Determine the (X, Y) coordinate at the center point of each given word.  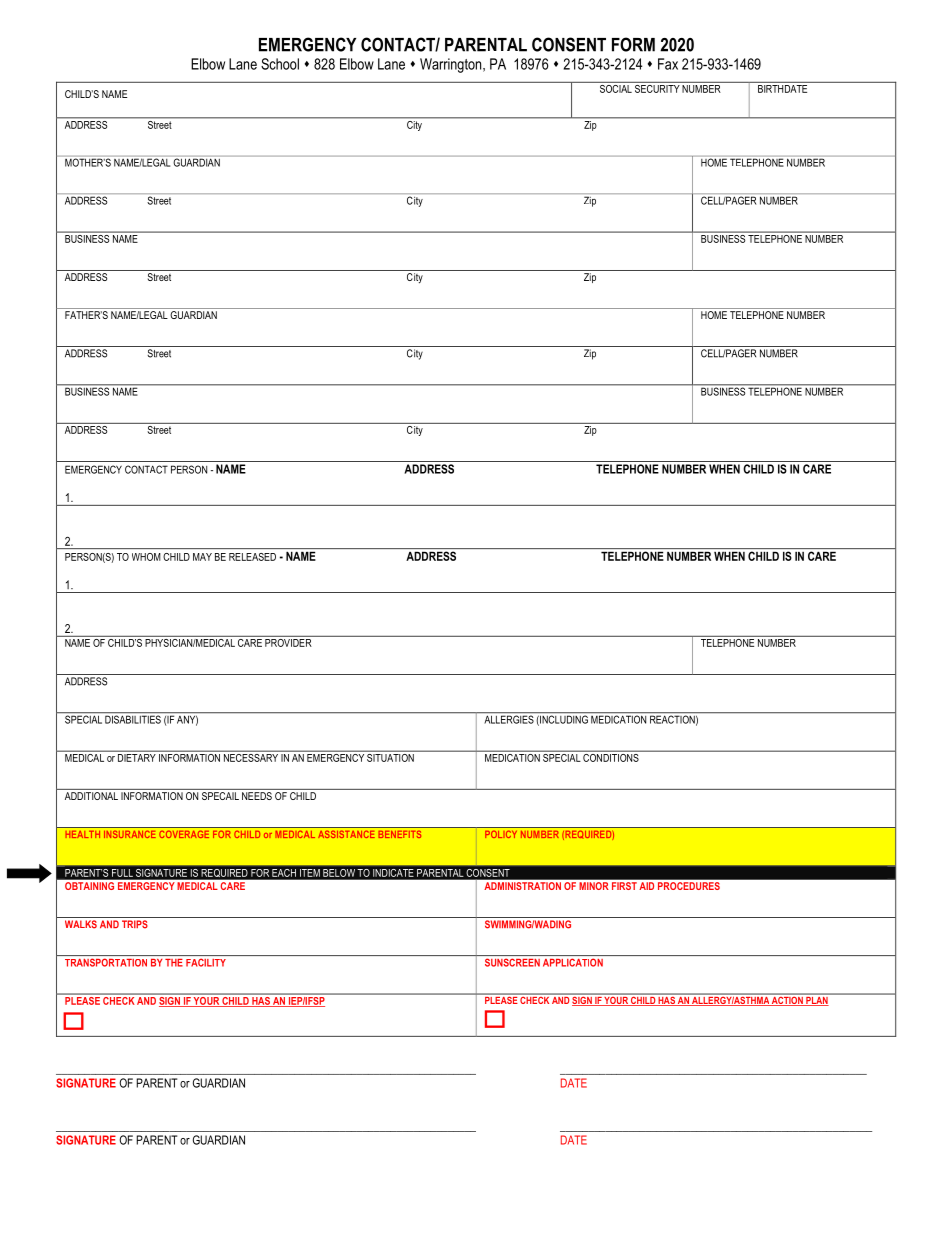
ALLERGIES (509, 718)
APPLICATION (573, 962)
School (280, 64)
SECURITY (657, 87)
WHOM (146, 557)
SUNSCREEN (512, 962)
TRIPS (135, 924)
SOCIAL (615, 87)
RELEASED (252, 557)
